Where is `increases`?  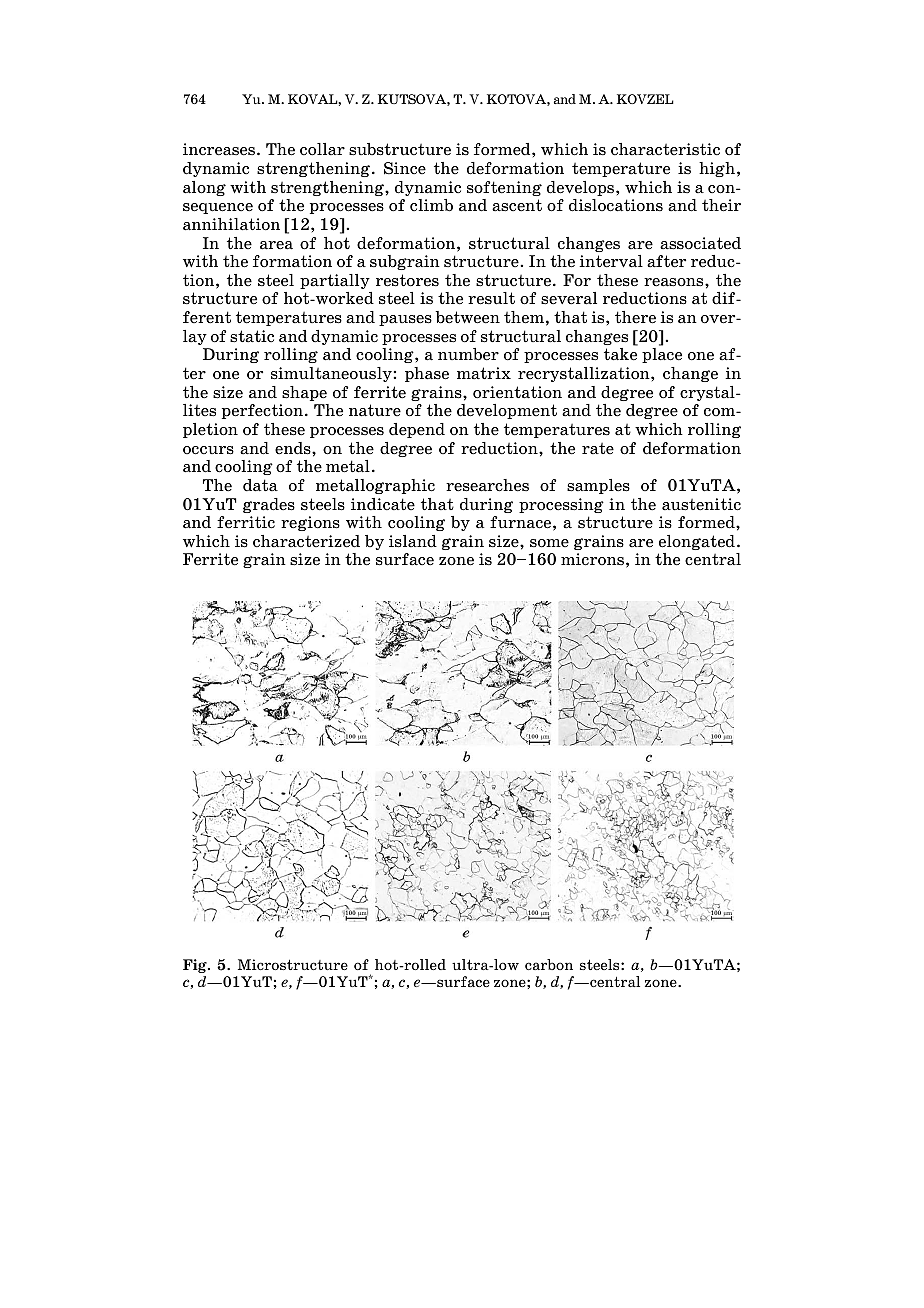
increases is located at coordinates (219, 149).
